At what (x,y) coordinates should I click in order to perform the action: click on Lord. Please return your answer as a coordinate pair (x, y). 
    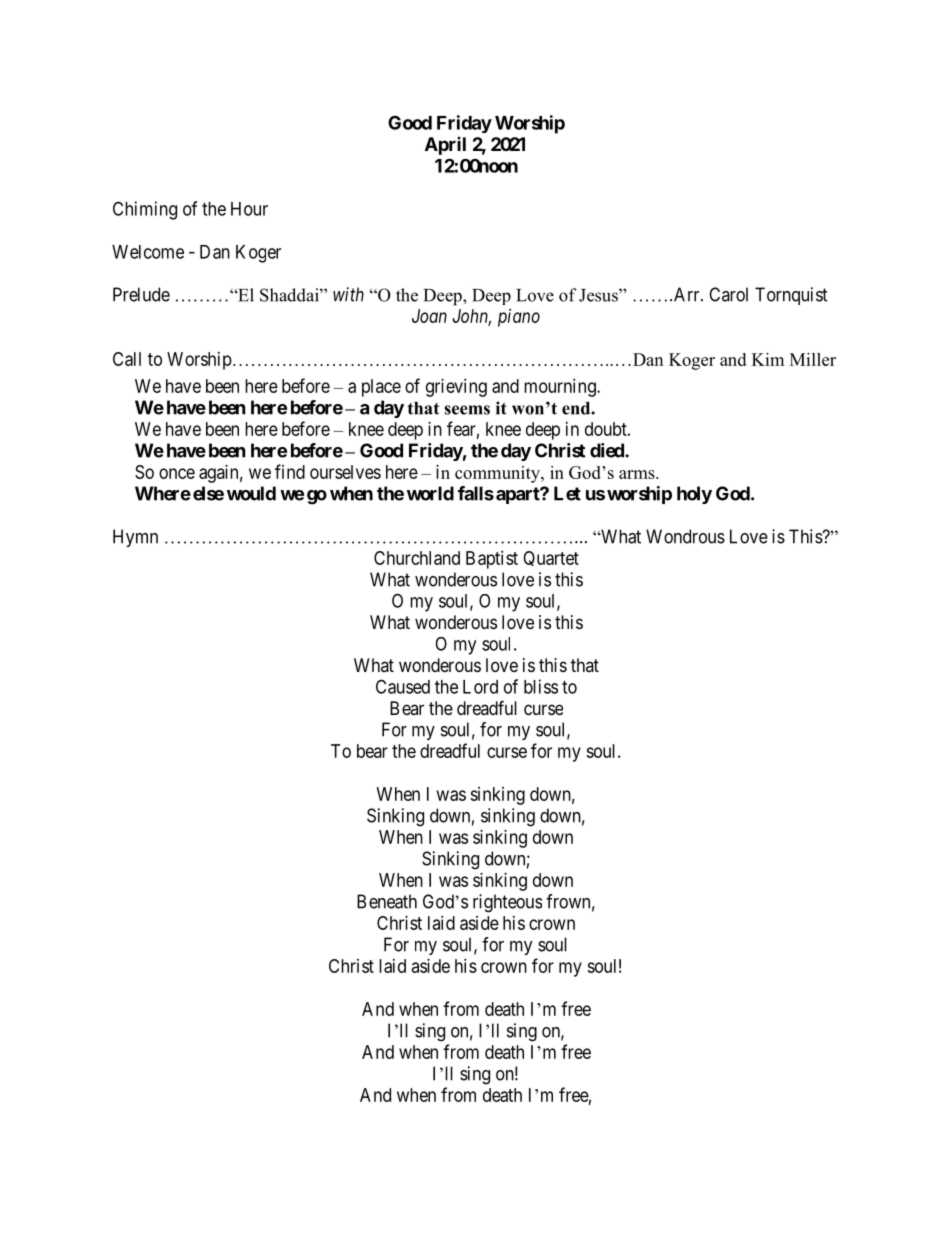
    Looking at the image, I should click on (480, 687).
